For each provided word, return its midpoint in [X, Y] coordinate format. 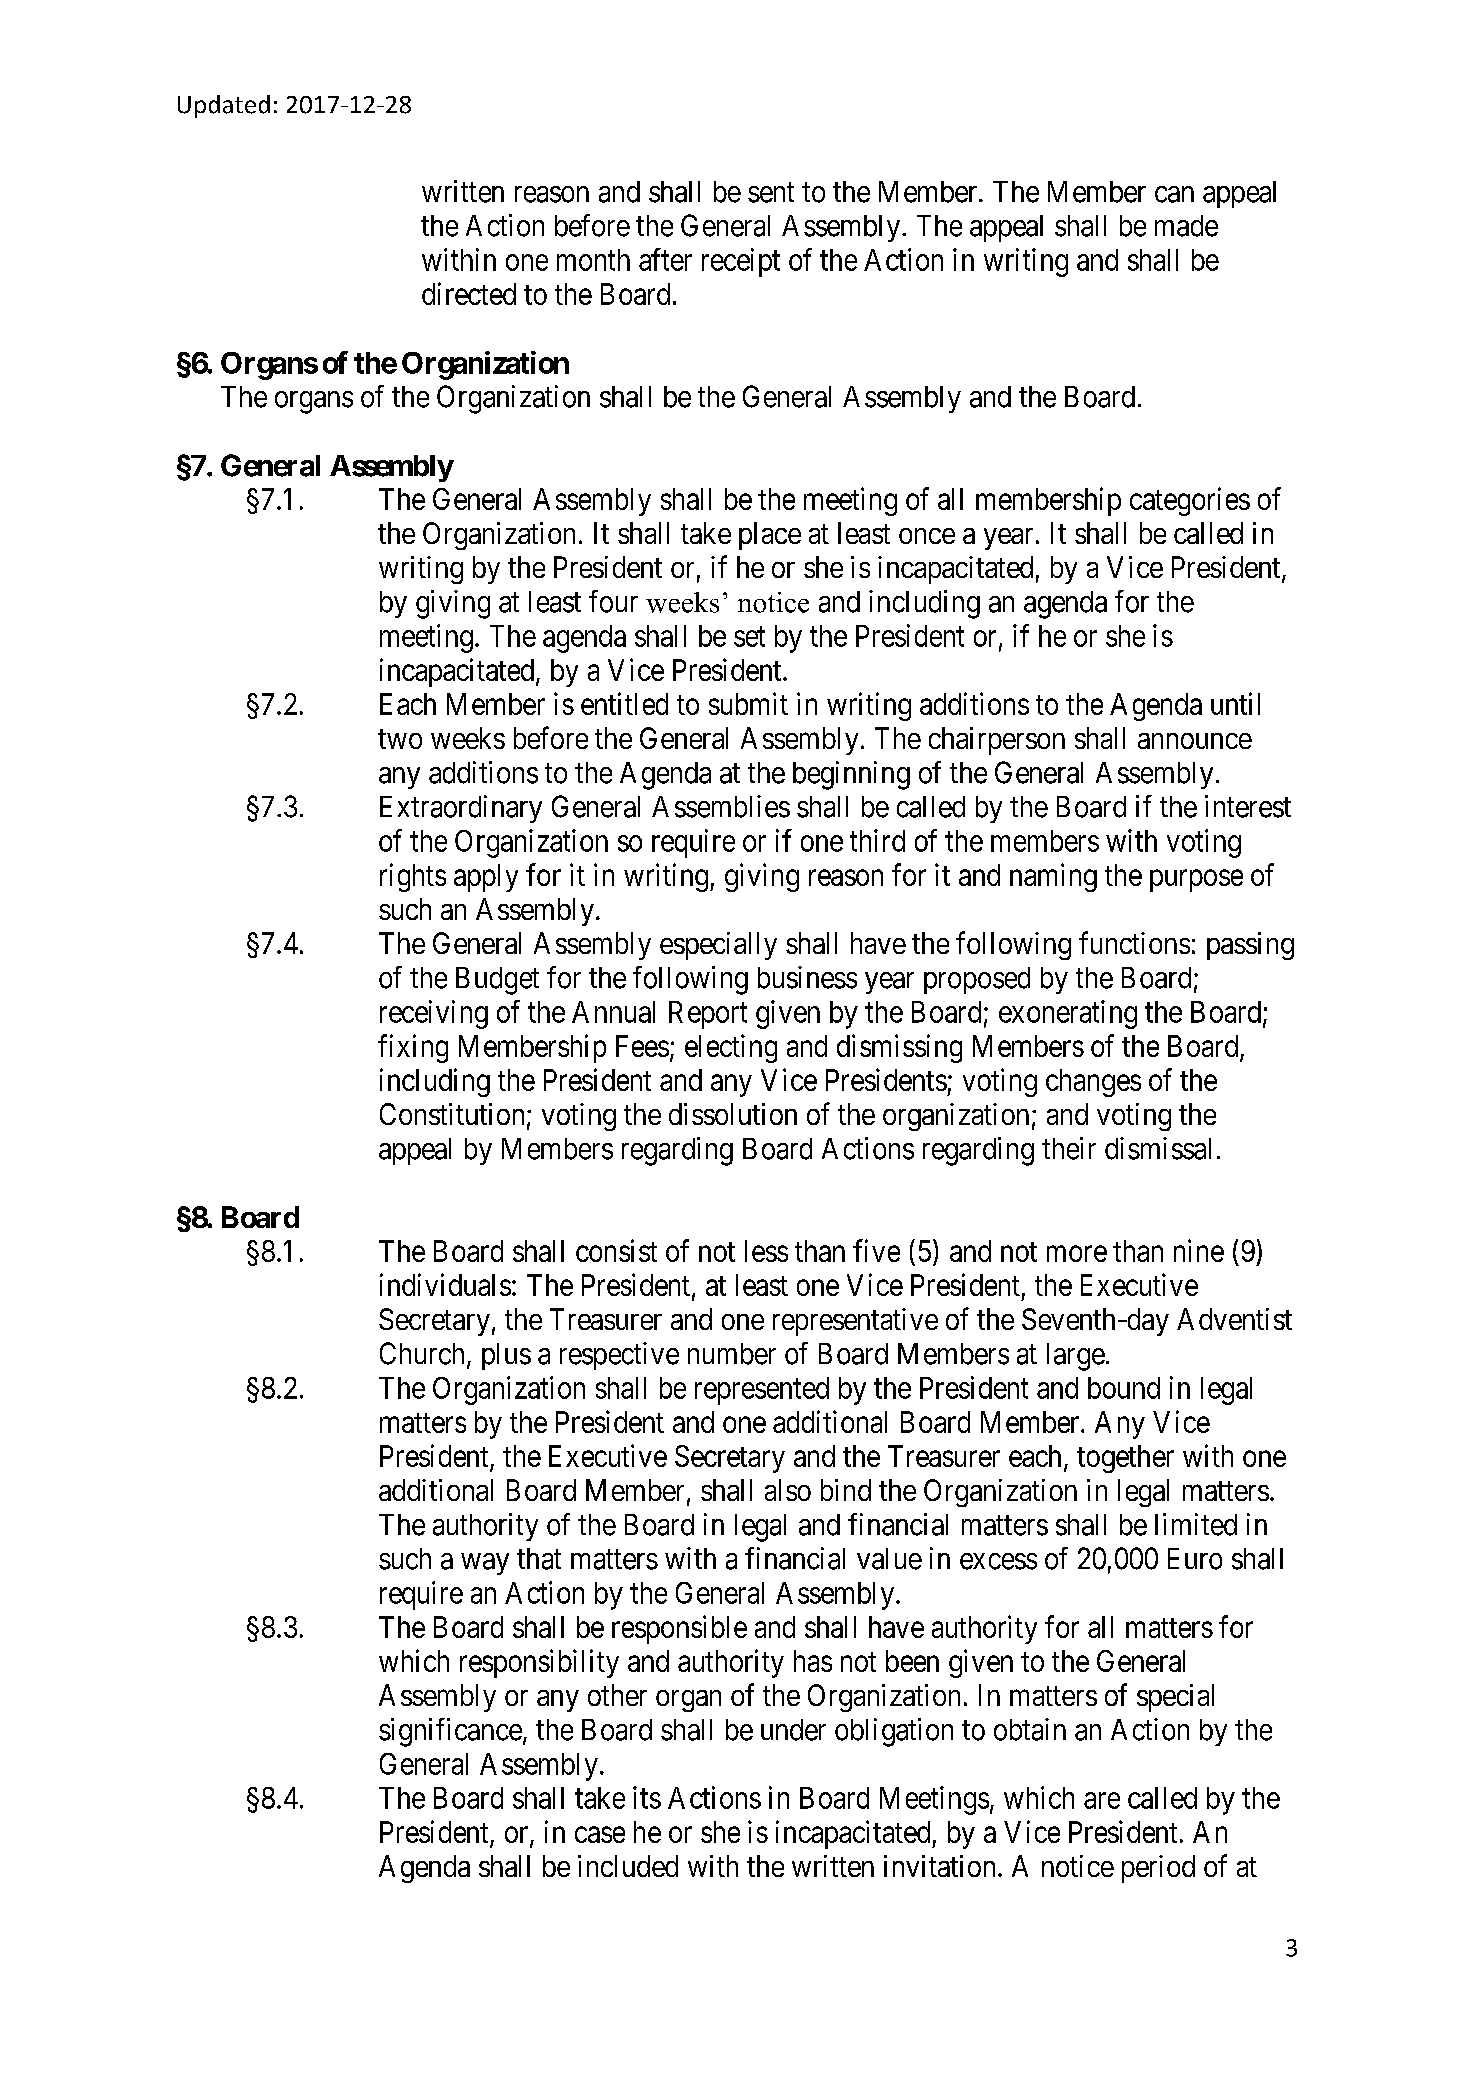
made [1186, 226]
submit [748, 703]
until [1235, 703]
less [766, 1251]
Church [422, 1353]
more [1077, 1254]
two [400, 739]
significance [450, 1732]
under [793, 1730]
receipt [741, 262]
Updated [224, 106]
